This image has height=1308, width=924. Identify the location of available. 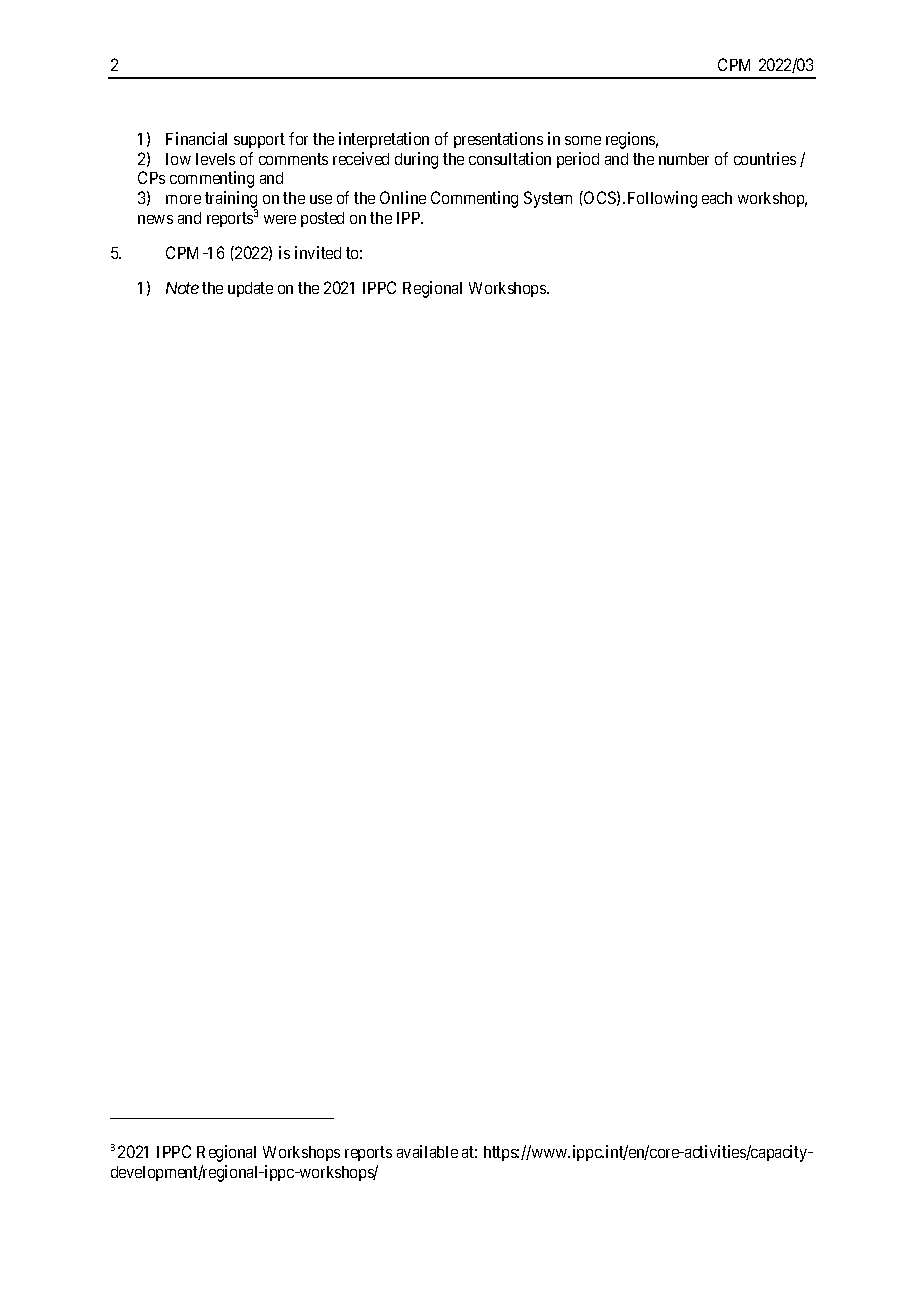
(427, 1151).
